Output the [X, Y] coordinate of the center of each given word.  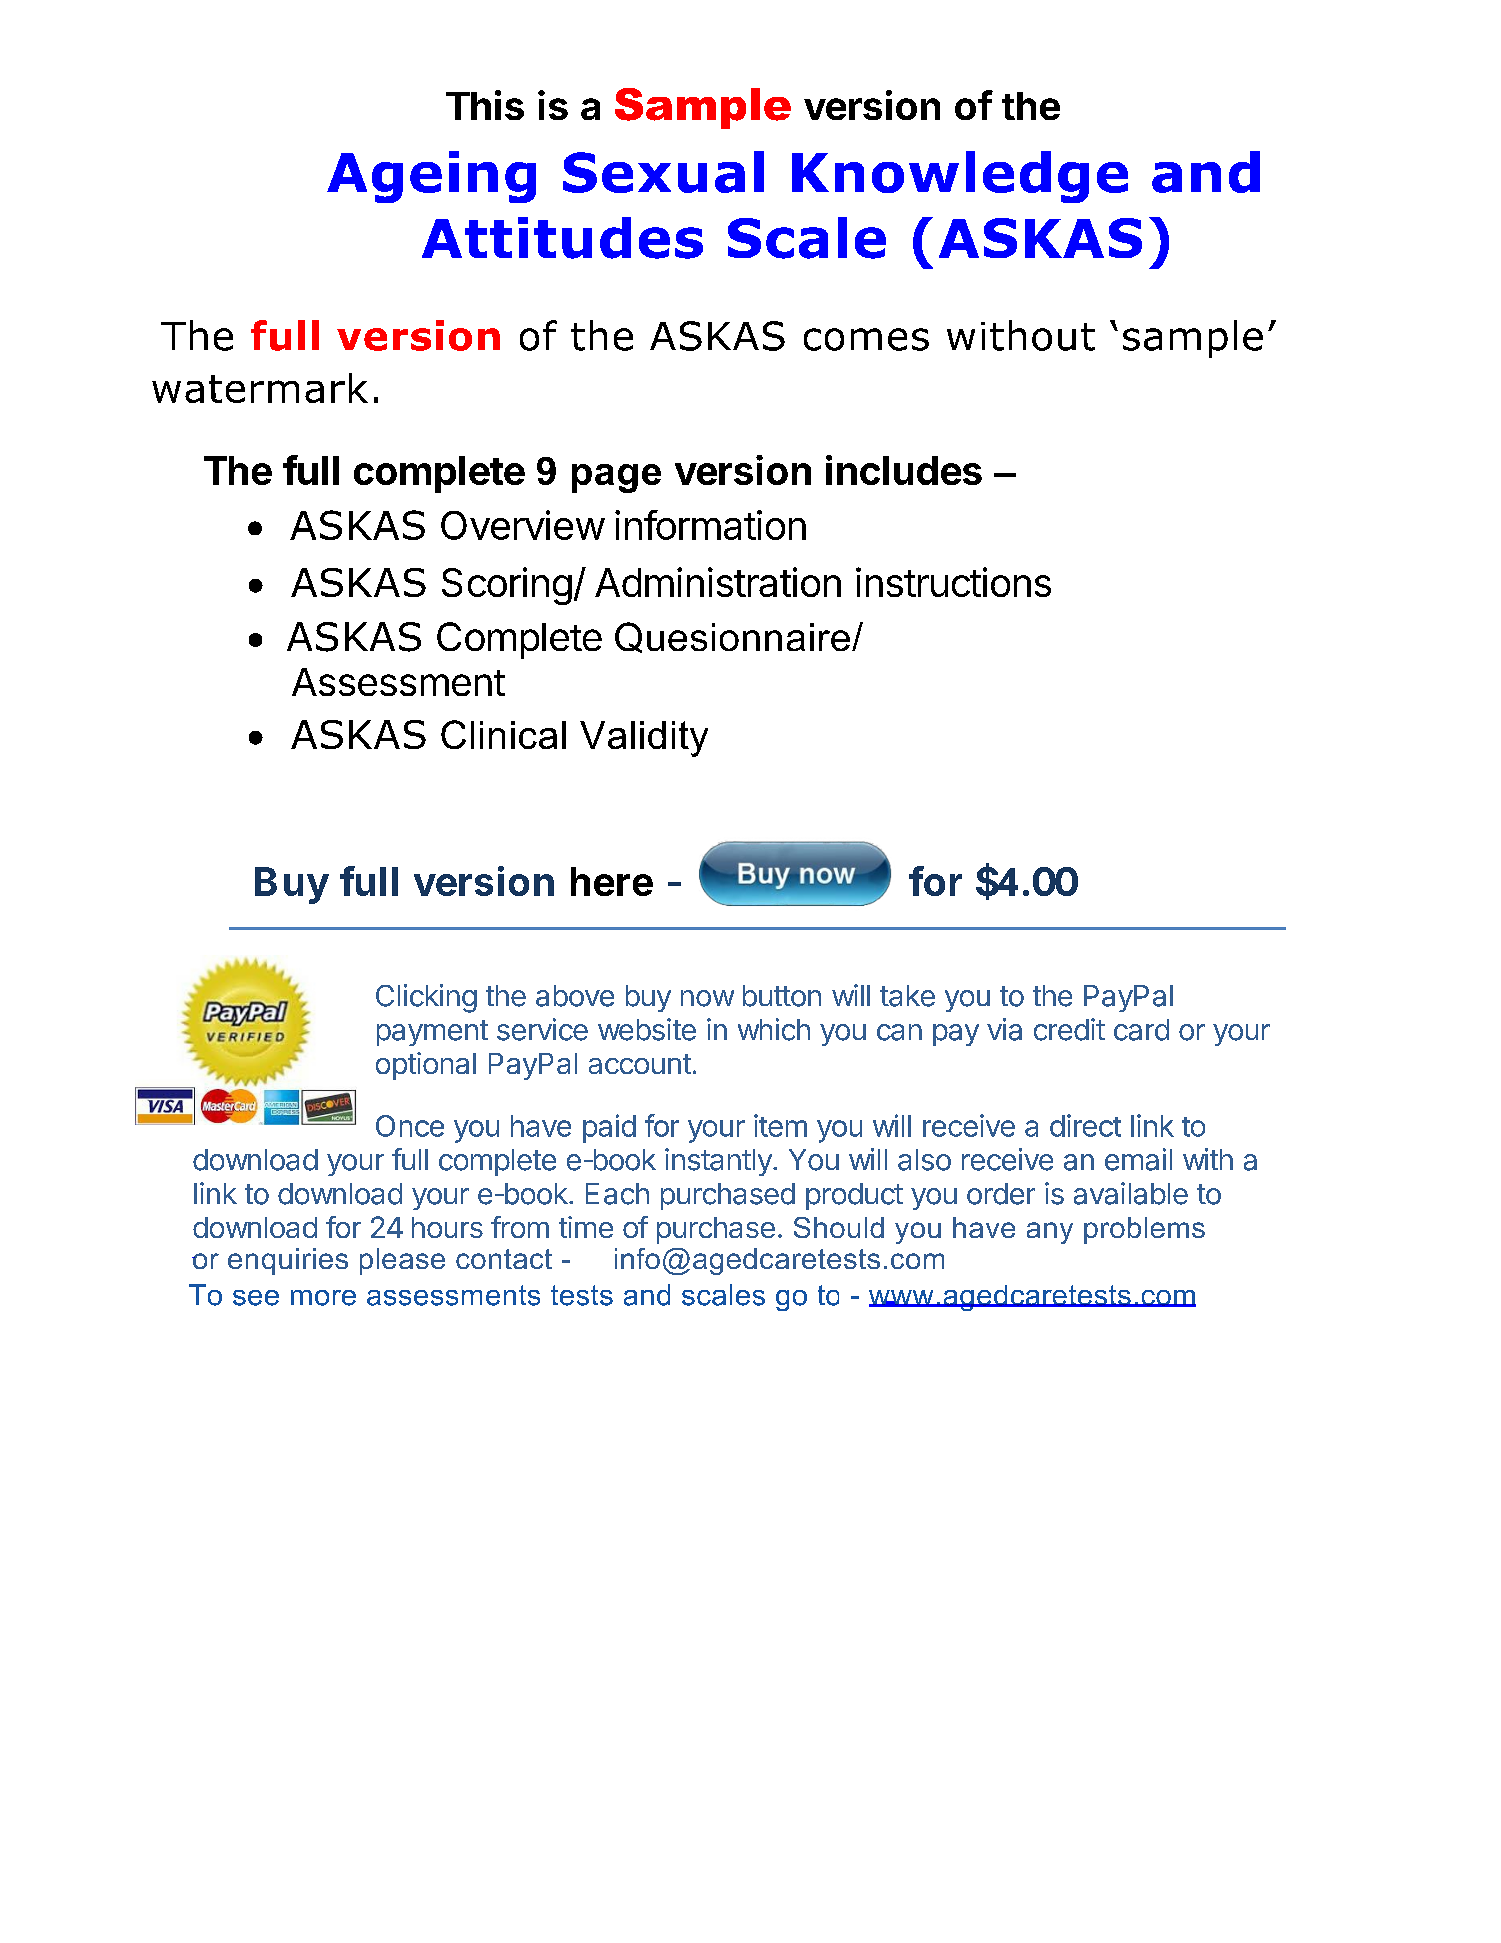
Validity [644, 739]
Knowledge [960, 177]
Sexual [663, 172]
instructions [953, 582]
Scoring [507, 586]
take [907, 996]
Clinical [503, 734]
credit [1069, 1029]
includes [904, 470]
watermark [260, 388]
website [647, 1029]
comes [866, 339]
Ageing [431, 177]
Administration [718, 582]
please [402, 1261]
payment [432, 1033]
